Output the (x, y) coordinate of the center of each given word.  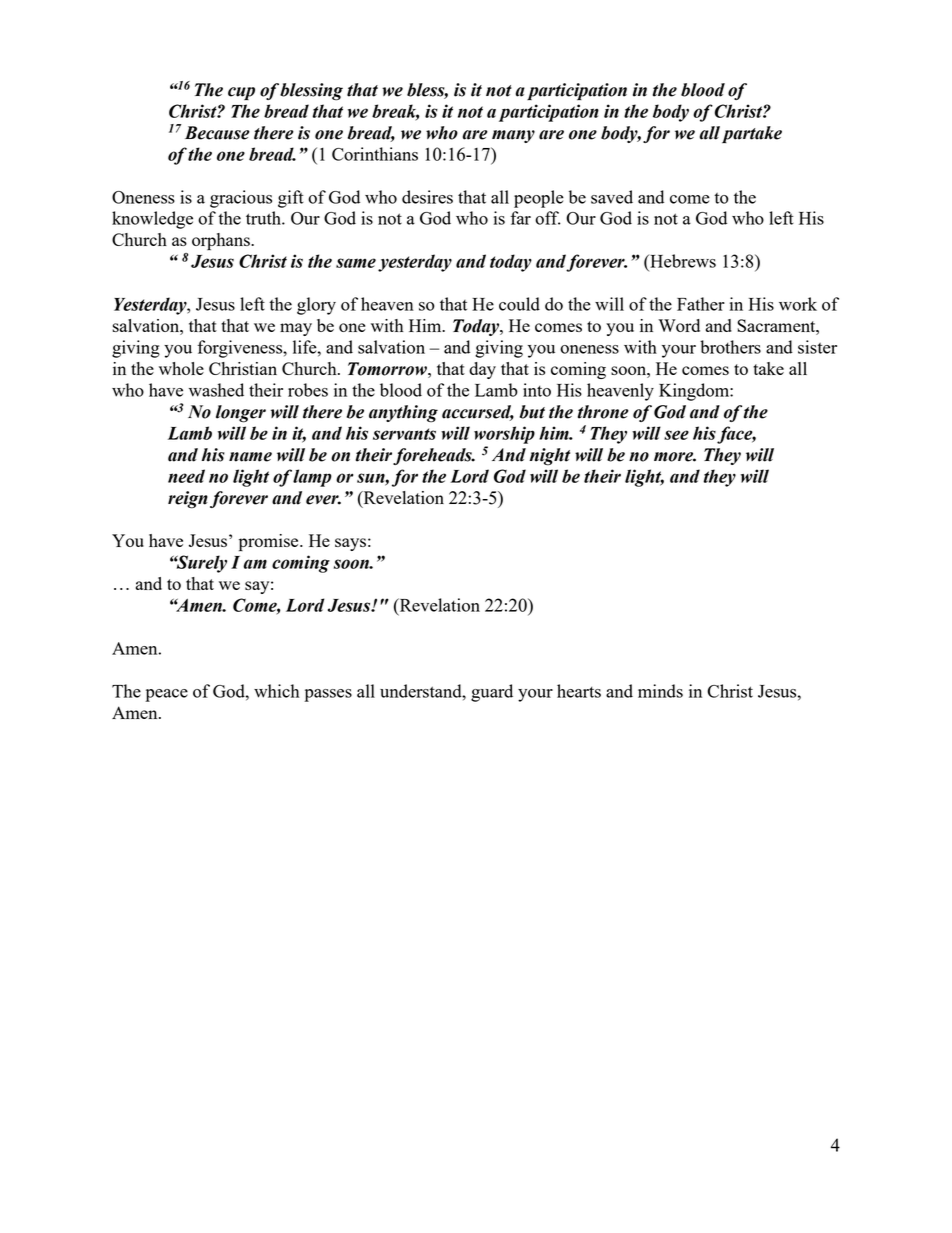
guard (492, 693)
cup (241, 93)
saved (612, 197)
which (276, 691)
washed (216, 390)
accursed (478, 413)
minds (660, 691)
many (513, 136)
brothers (730, 347)
